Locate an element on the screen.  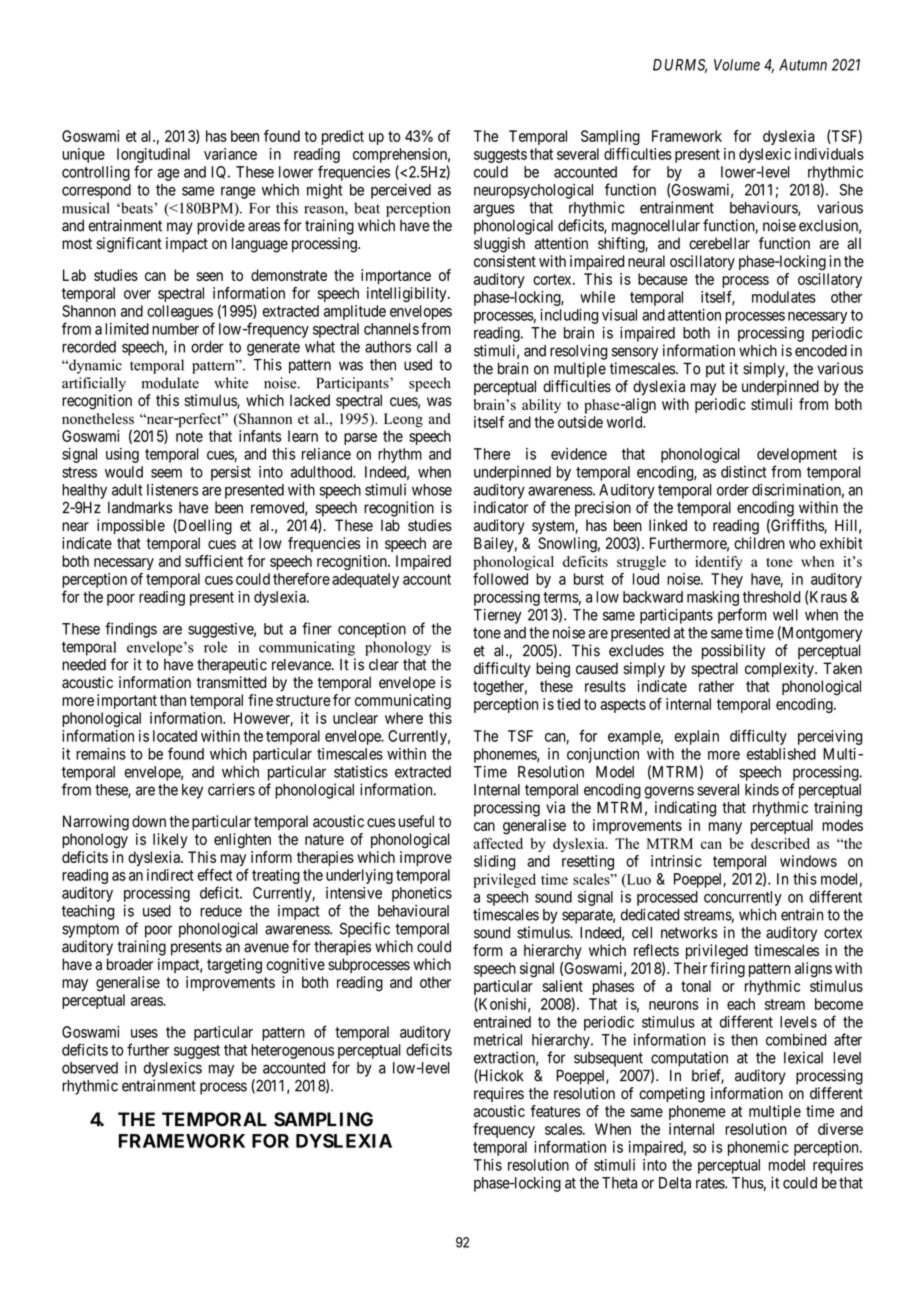
observed is located at coordinates (90, 1068).
